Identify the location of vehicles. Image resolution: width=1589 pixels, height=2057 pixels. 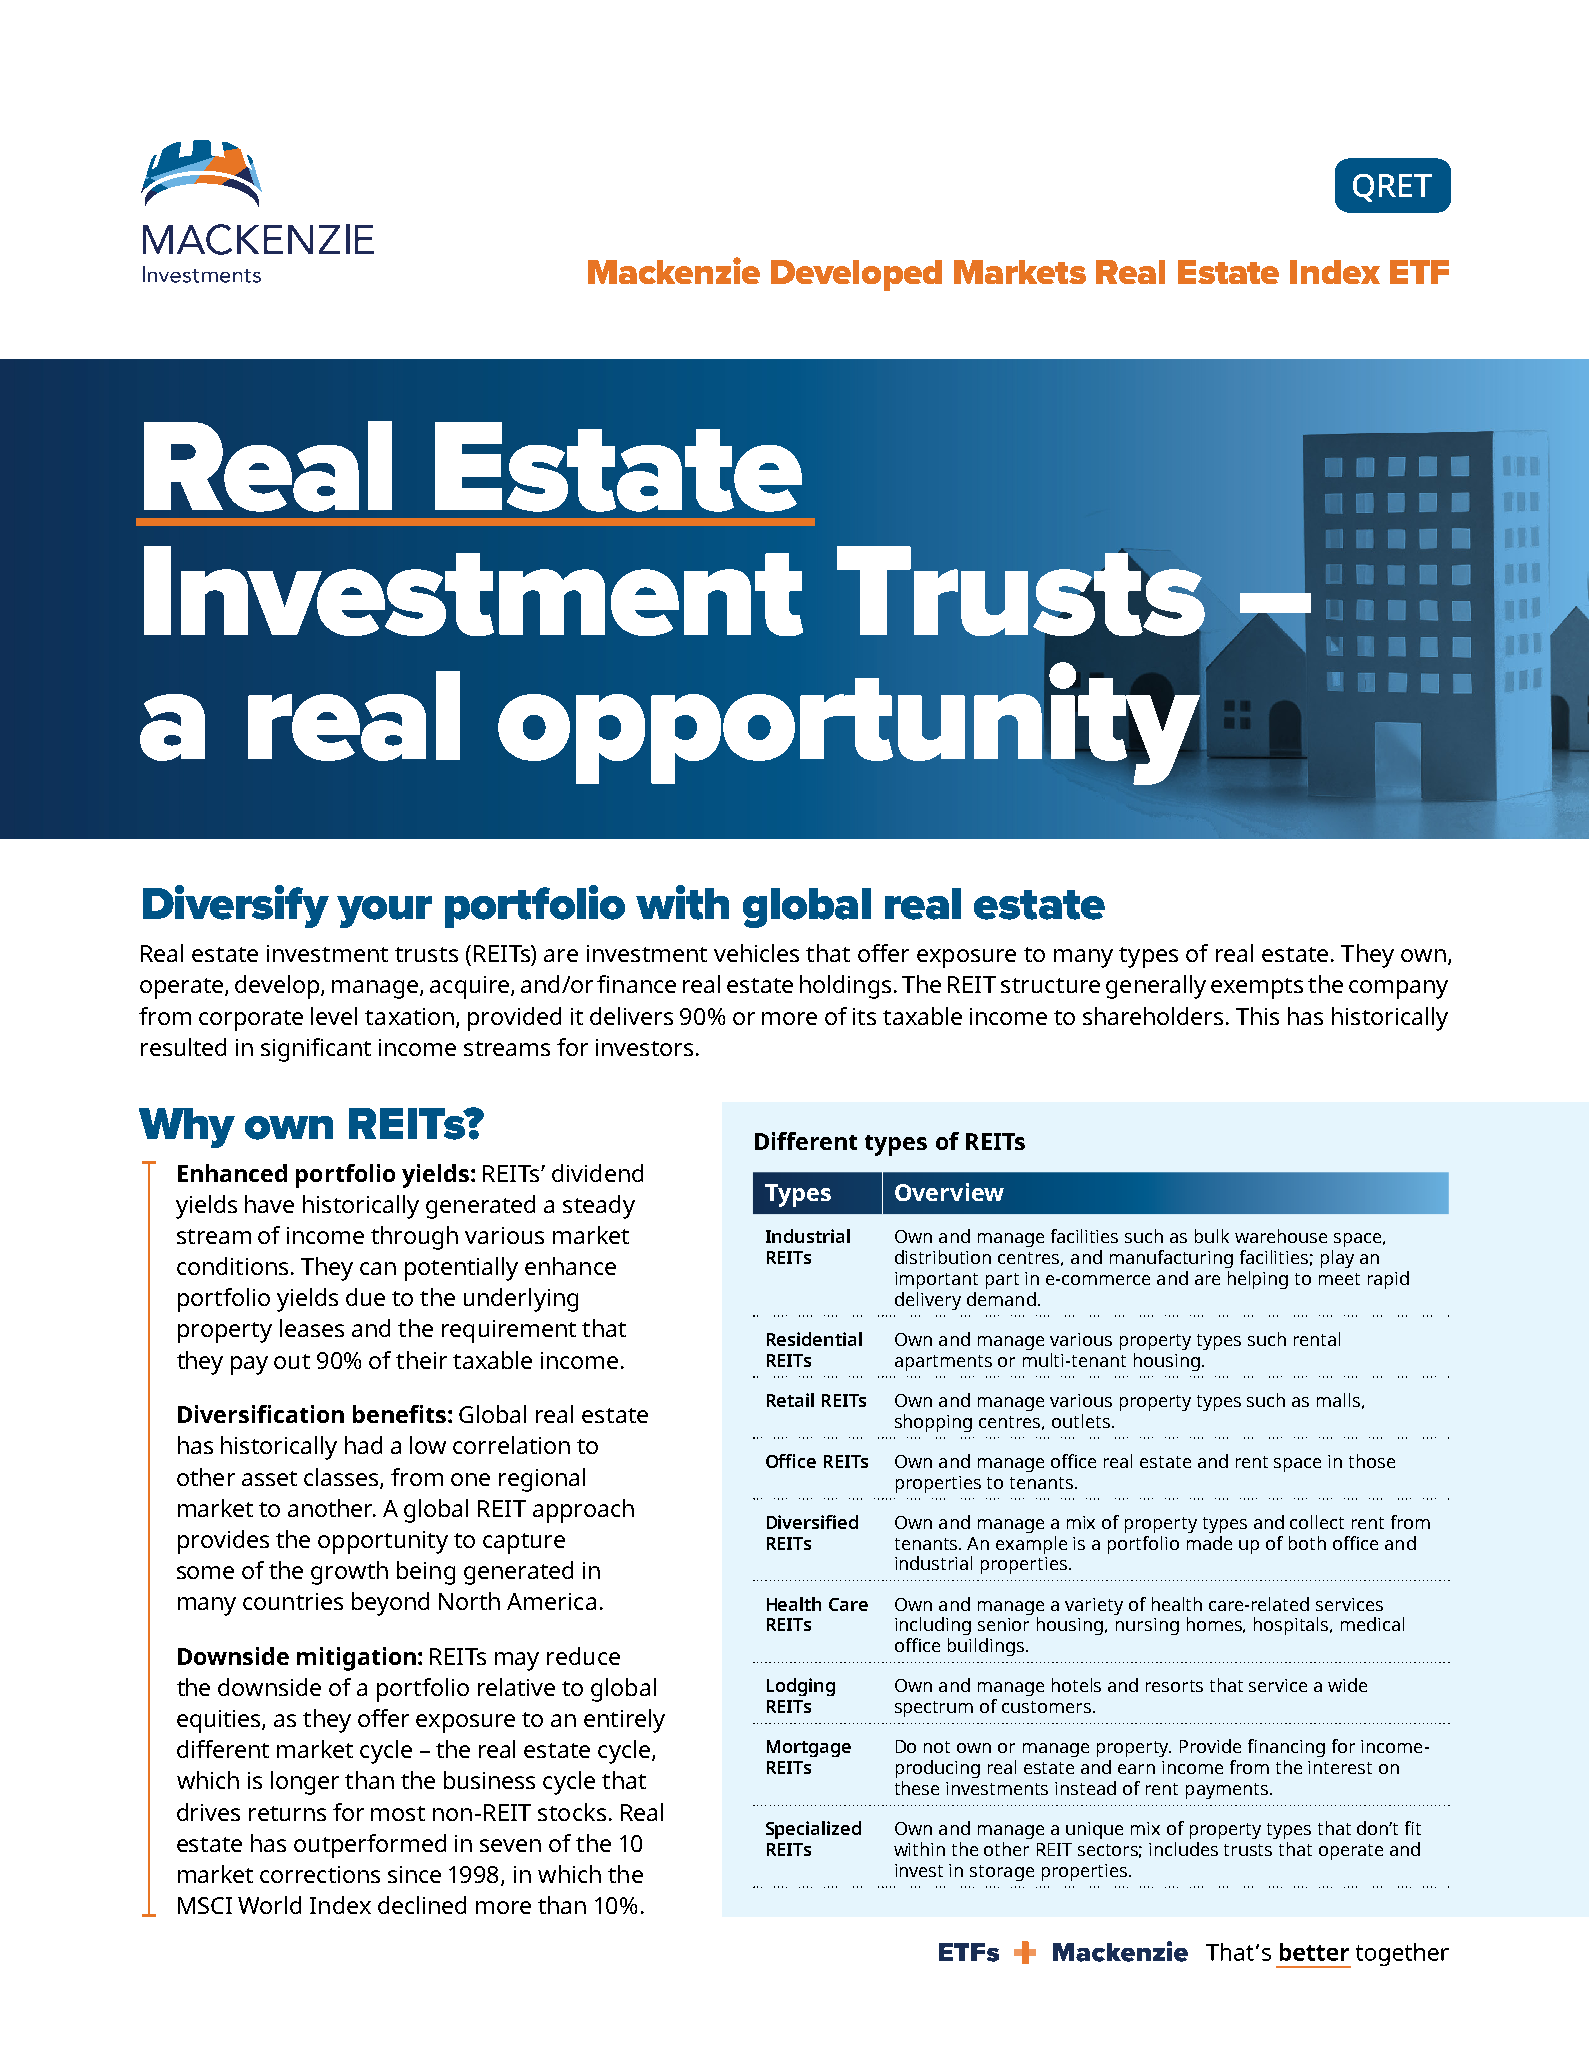
(756, 953).
